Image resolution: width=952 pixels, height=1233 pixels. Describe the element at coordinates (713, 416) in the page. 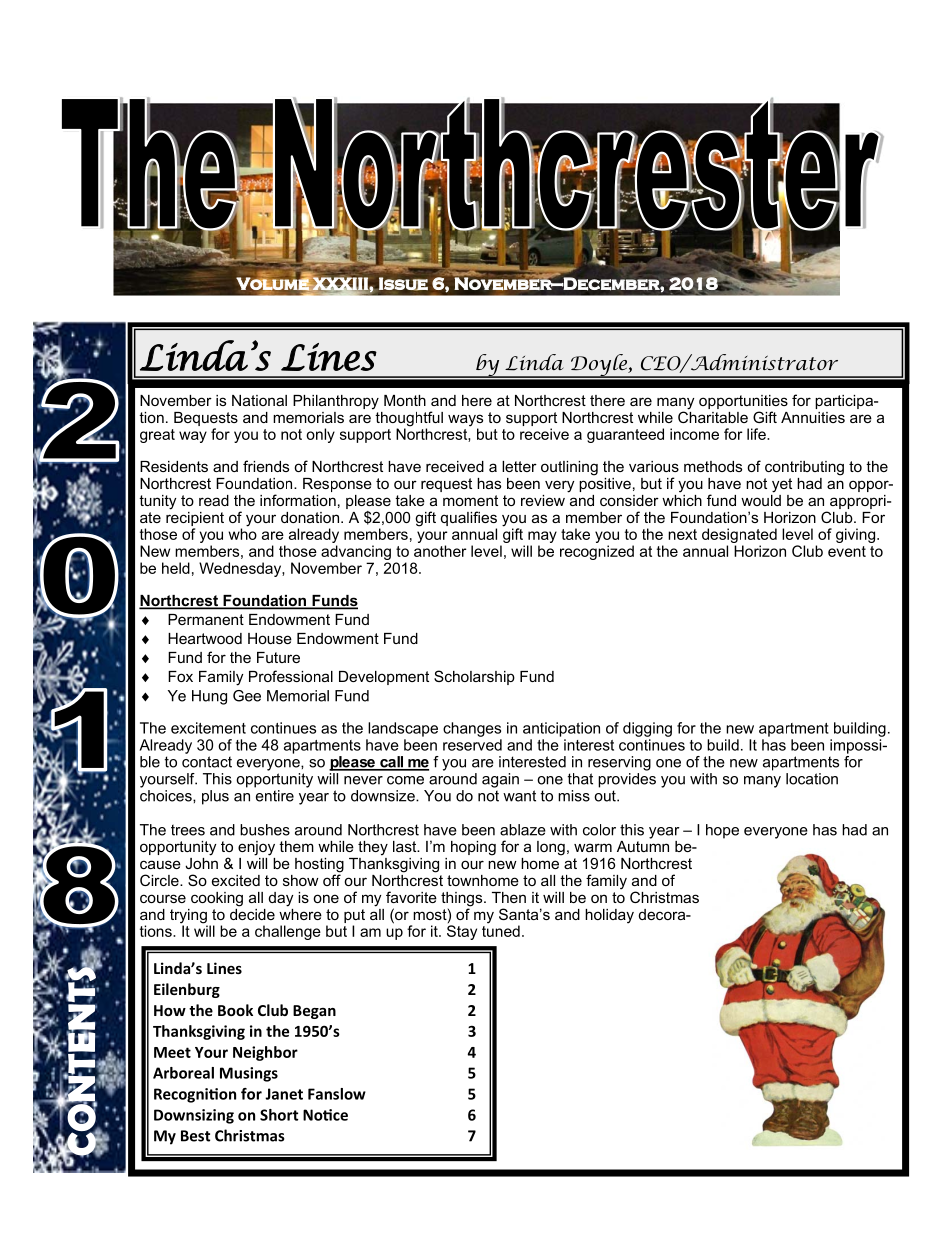

I see `Charitable` at that location.
